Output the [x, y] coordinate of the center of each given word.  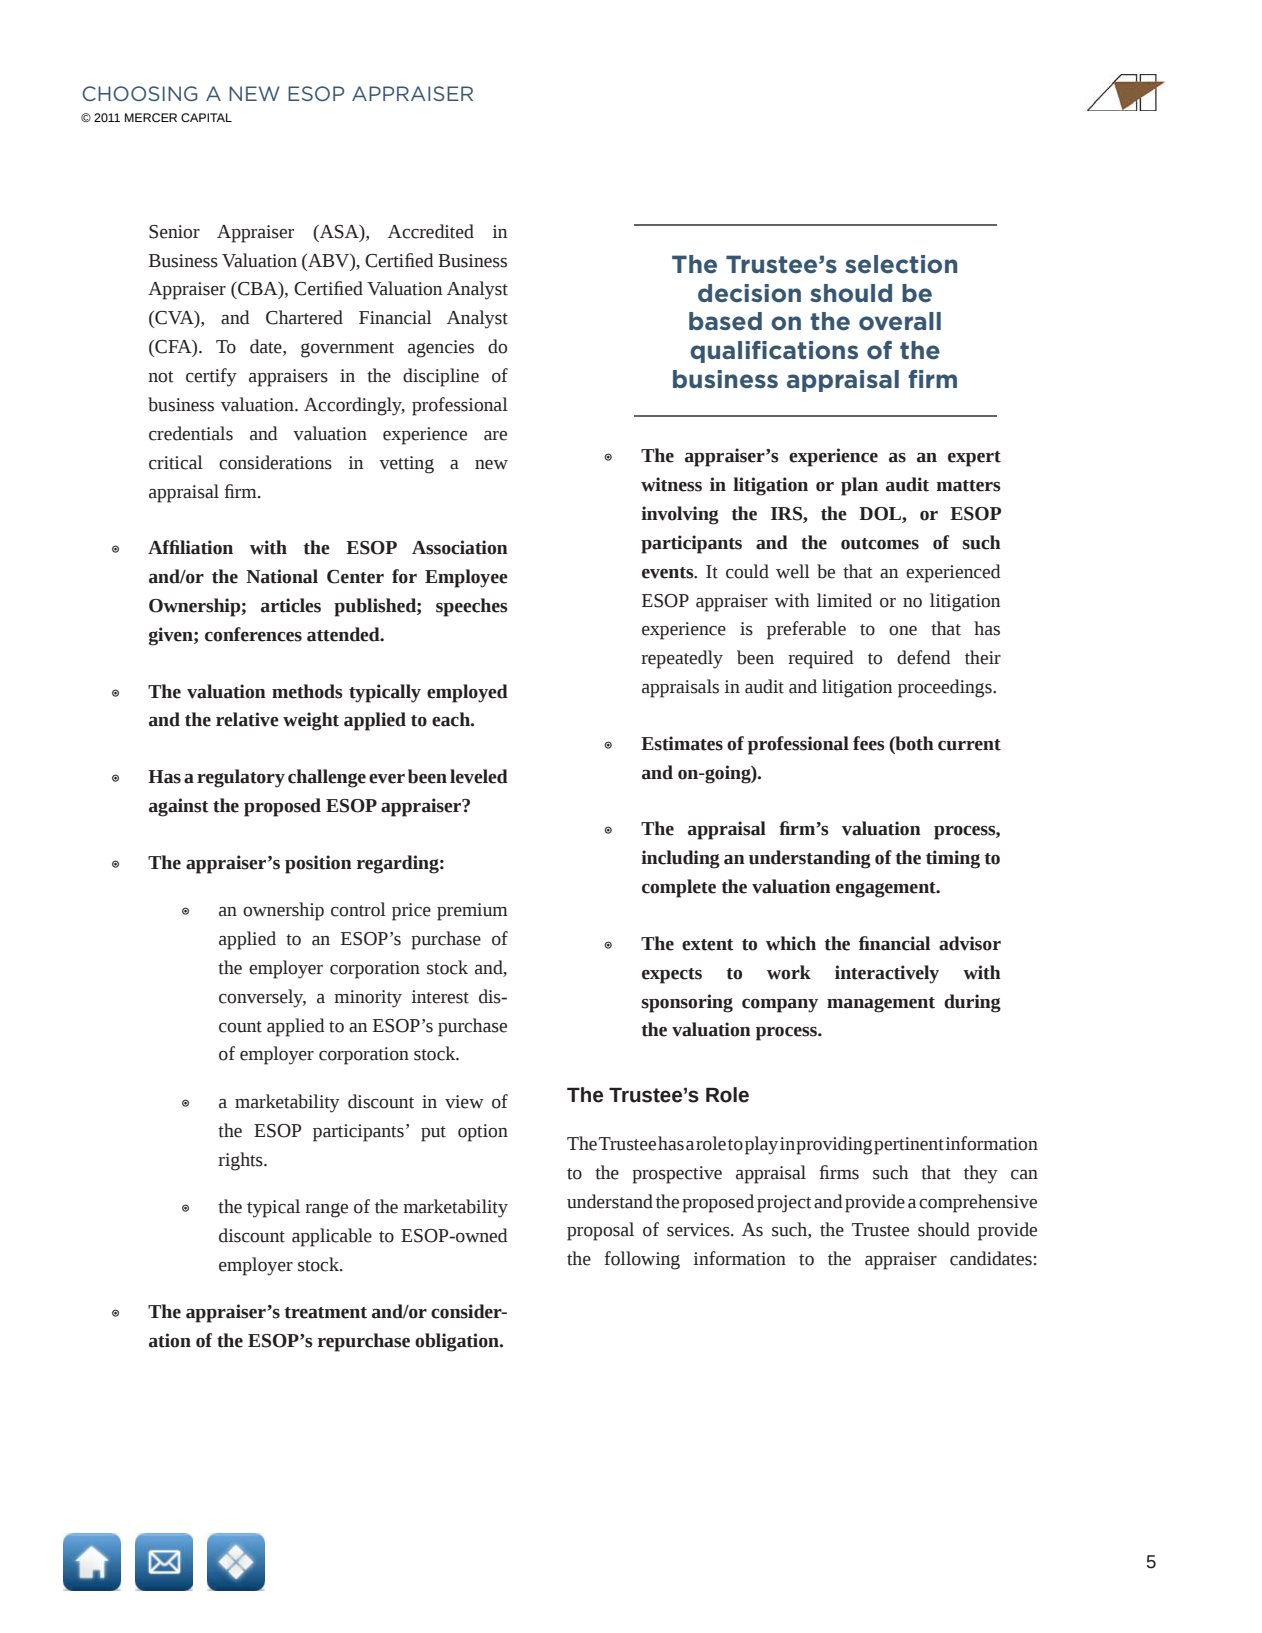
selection [901, 264]
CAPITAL [206, 117]
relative [247, 719]
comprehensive [978, 1203]
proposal [600, 1231]
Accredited [431, 231]
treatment [325, 1313]
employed [467, 693]
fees [869, 743]
